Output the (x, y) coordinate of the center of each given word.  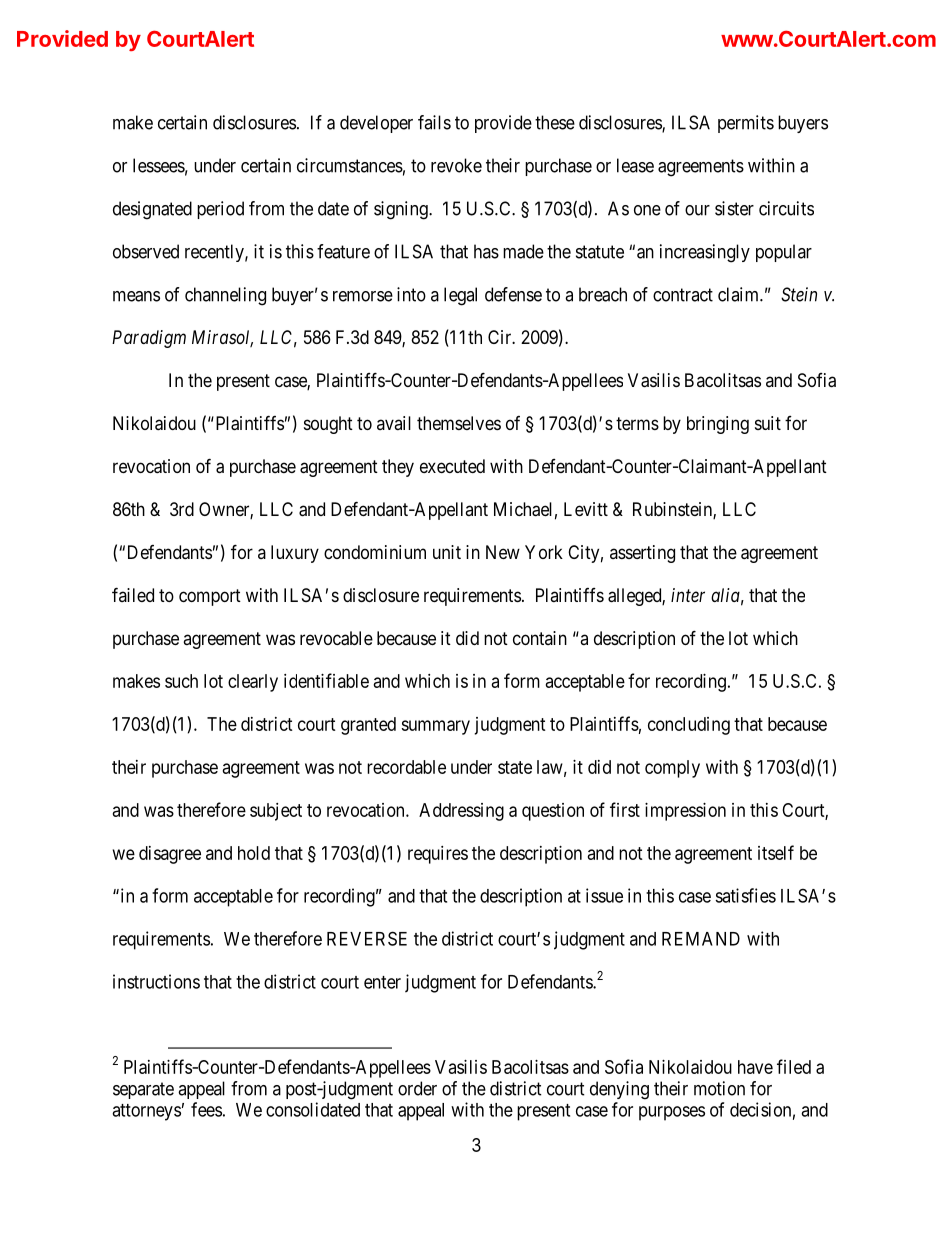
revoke (456, 165)
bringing (718, 425)
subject (276, 812)
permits (746, 124)
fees (206, 1109)
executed (452, 466)
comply (672, 769)
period (220, 210)
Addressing (461, 812)
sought (328, 425)
